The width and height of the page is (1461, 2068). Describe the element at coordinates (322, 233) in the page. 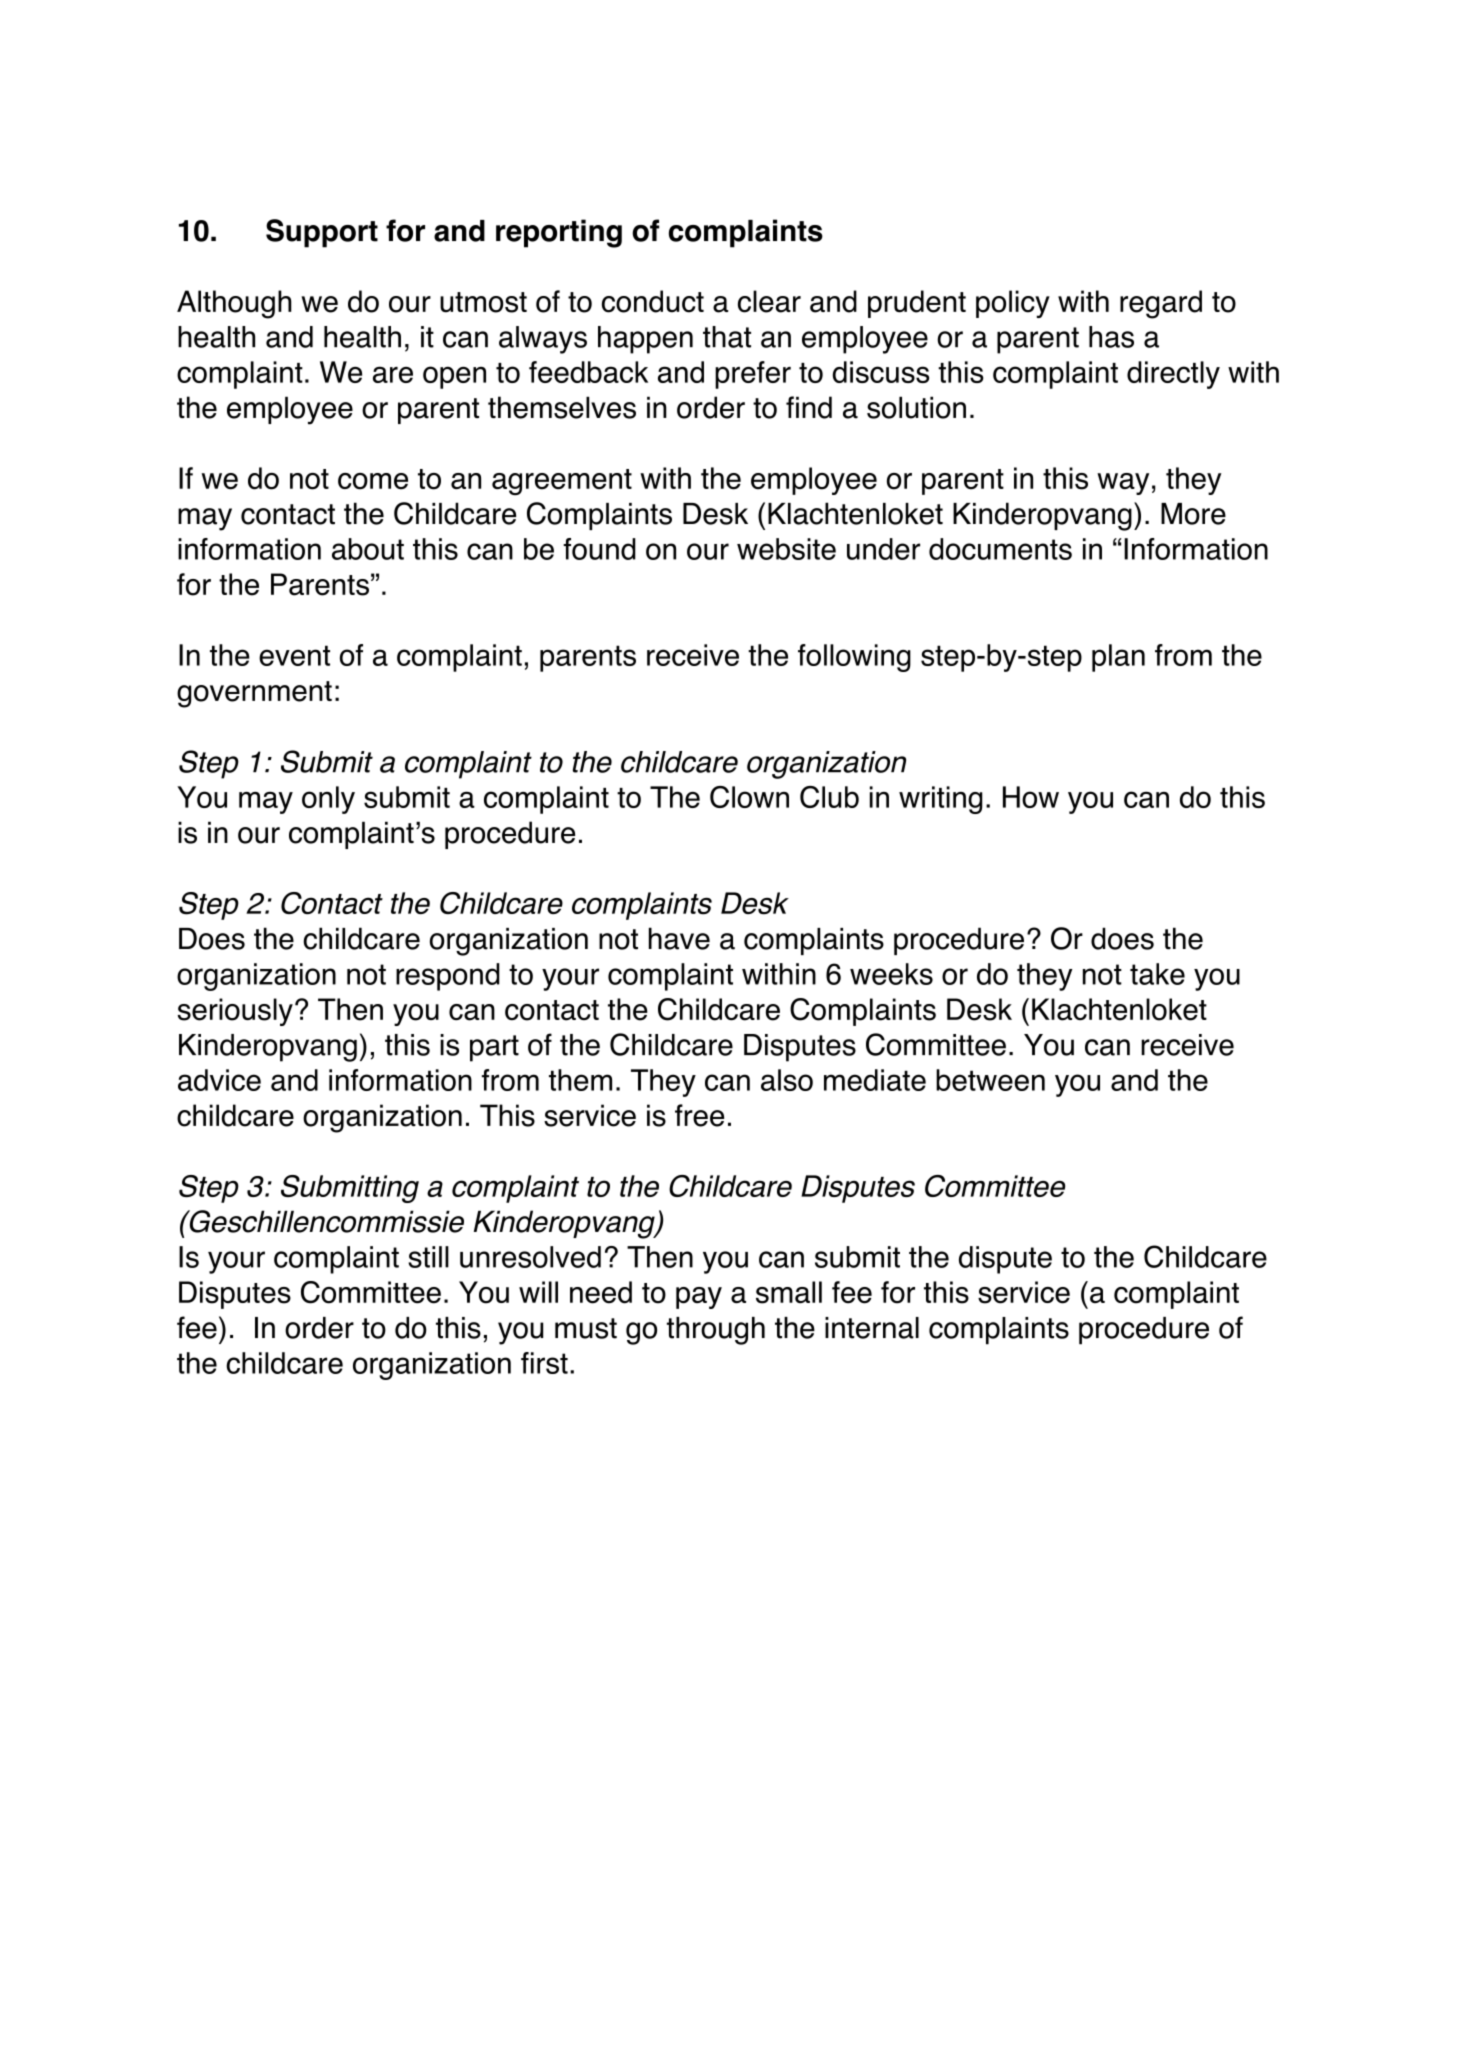

I see `Support` at that location.
